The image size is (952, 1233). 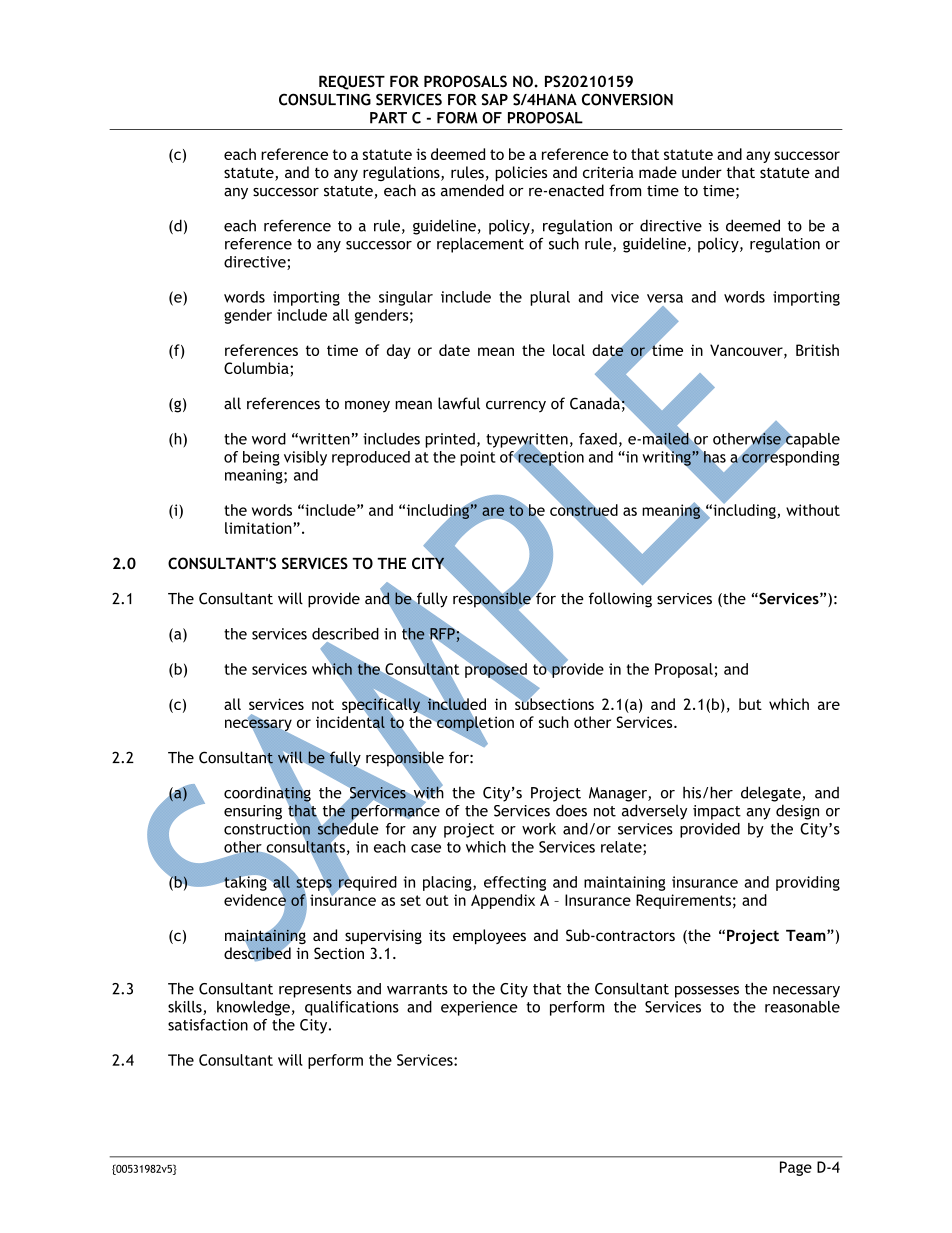 I want to click on providing, so click(x=808, y=883).
